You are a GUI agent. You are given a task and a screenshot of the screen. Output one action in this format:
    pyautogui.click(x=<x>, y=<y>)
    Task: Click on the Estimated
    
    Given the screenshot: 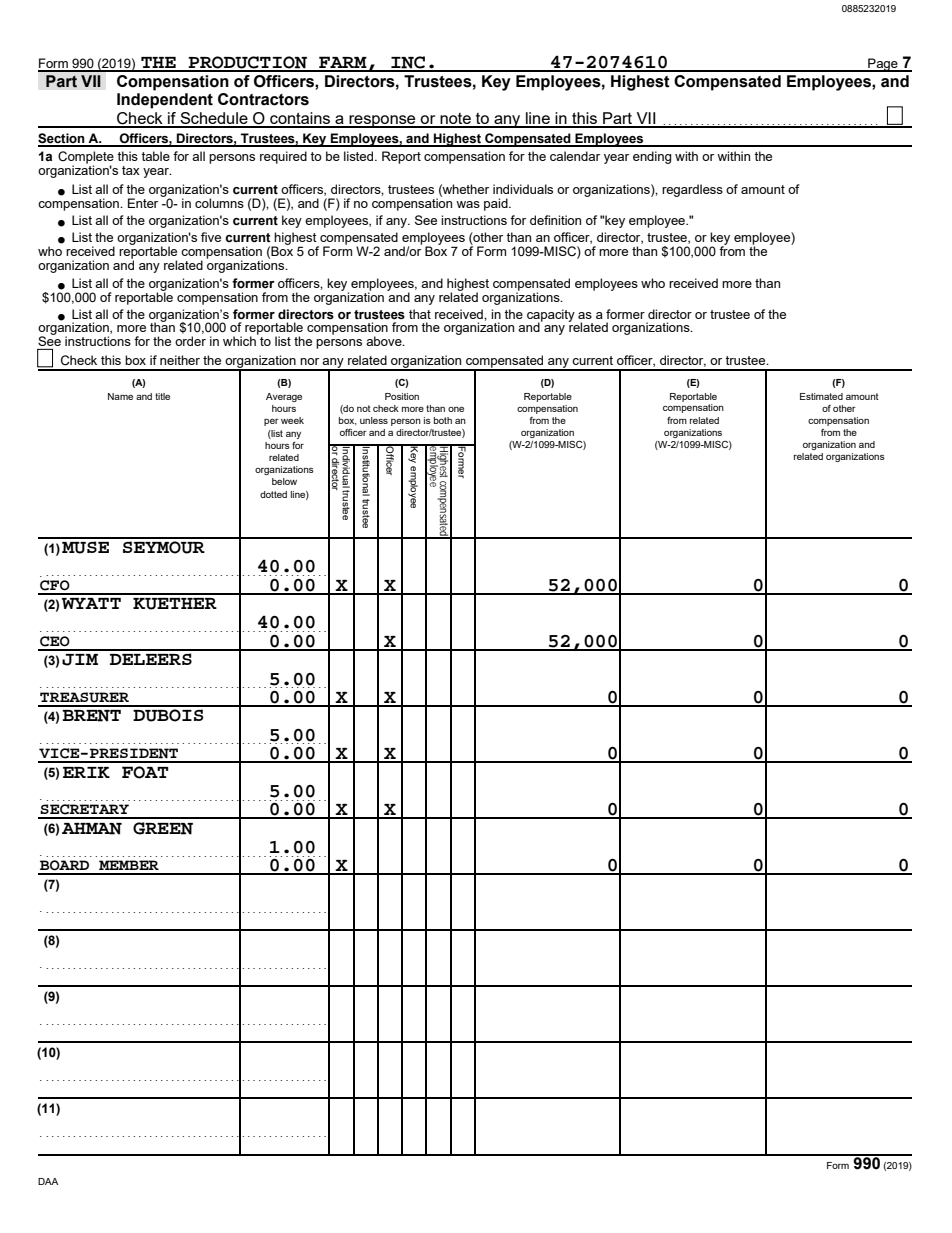 What is the action you would take?
    pyautogui.click(x=821, y=396)
